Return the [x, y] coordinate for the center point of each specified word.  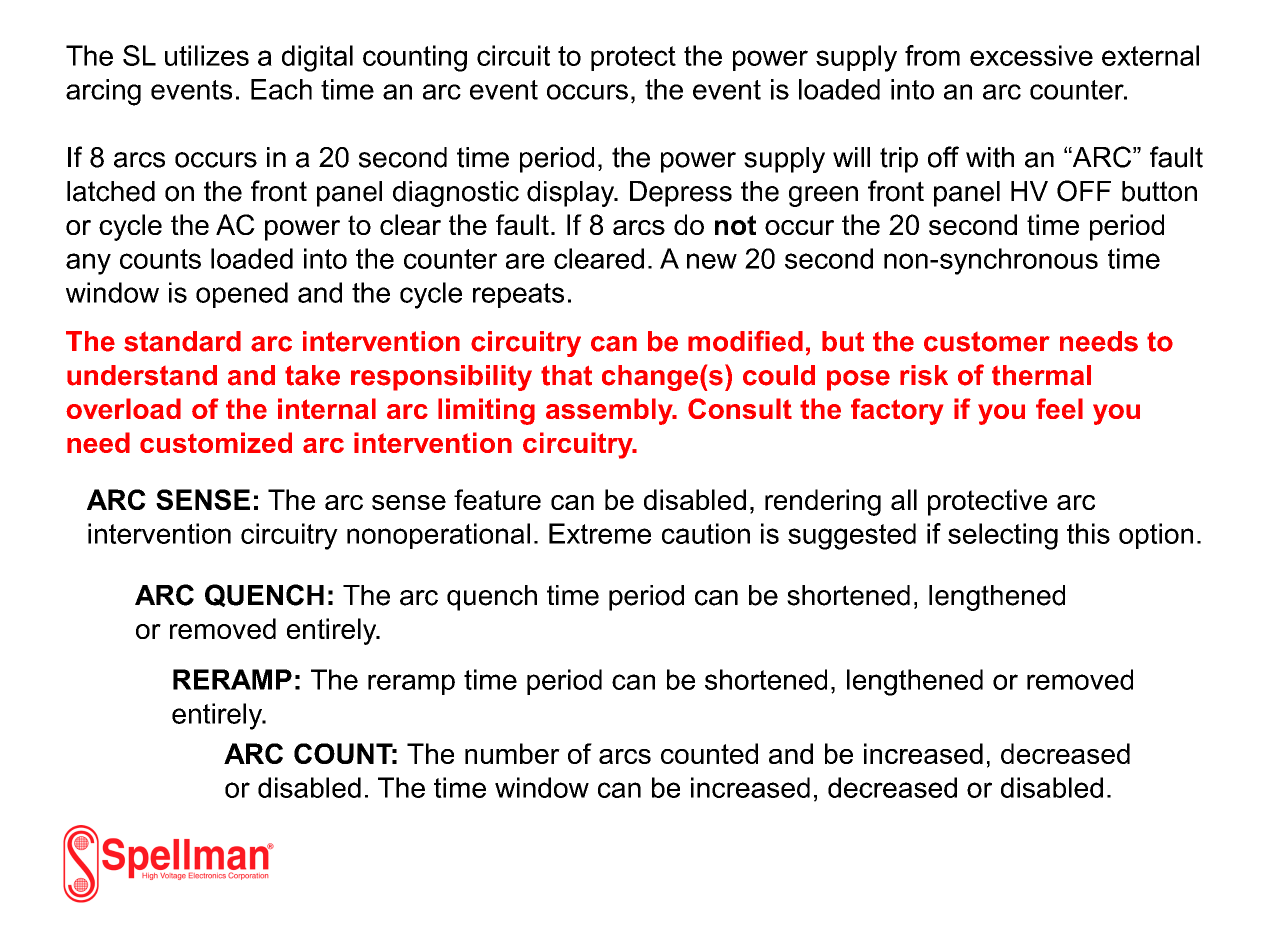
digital [317, 58]
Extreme [600, 533]
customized [216, 442]
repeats [518, 295]
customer [987, 342]
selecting [1003, 536]
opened [242, 295]
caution [706, 533]
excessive [1031, 55]
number [512, 753]
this [1088, 533]
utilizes [207, 55]
